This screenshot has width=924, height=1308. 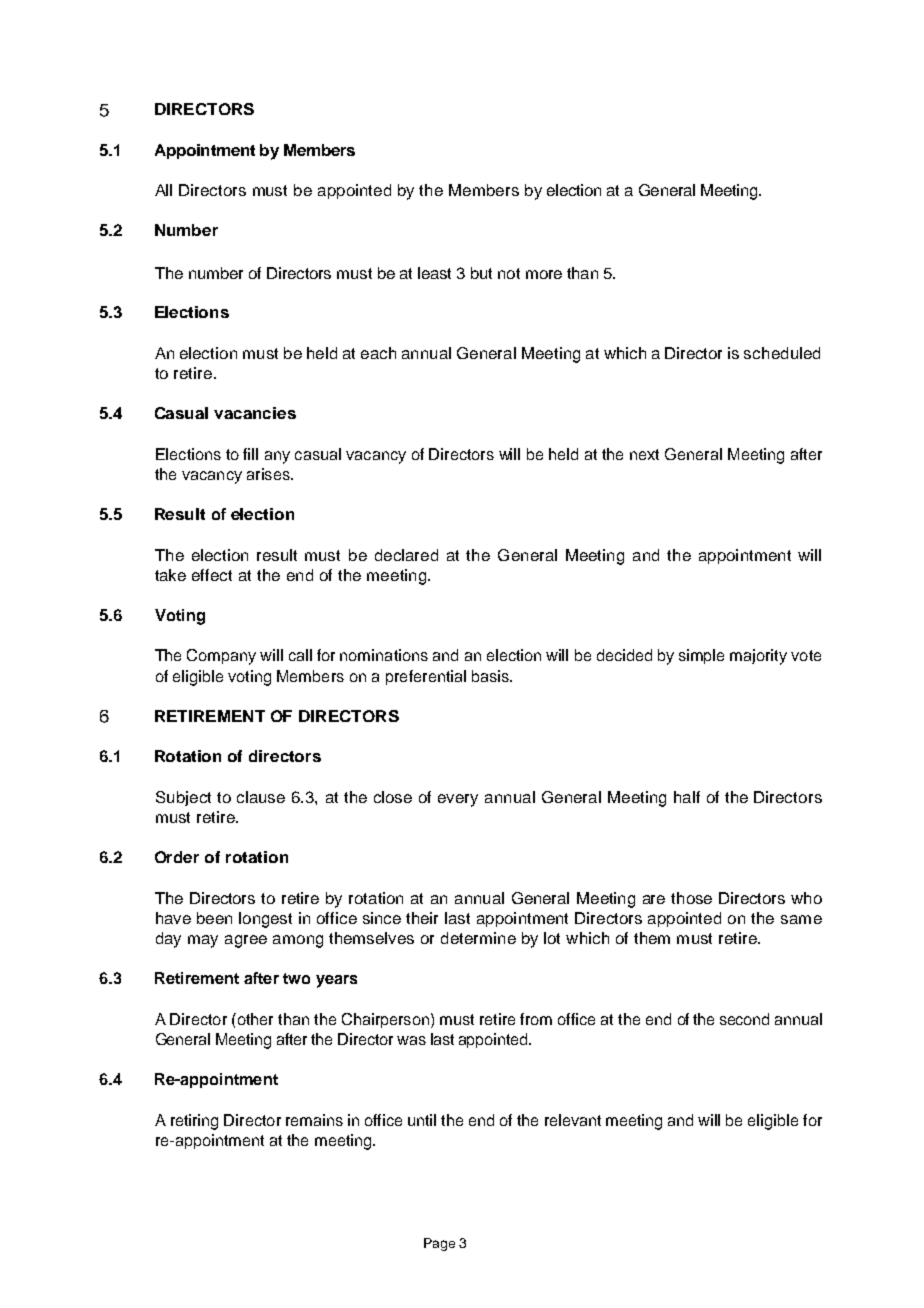 I want to click on but, so click(x=481, y=273).
